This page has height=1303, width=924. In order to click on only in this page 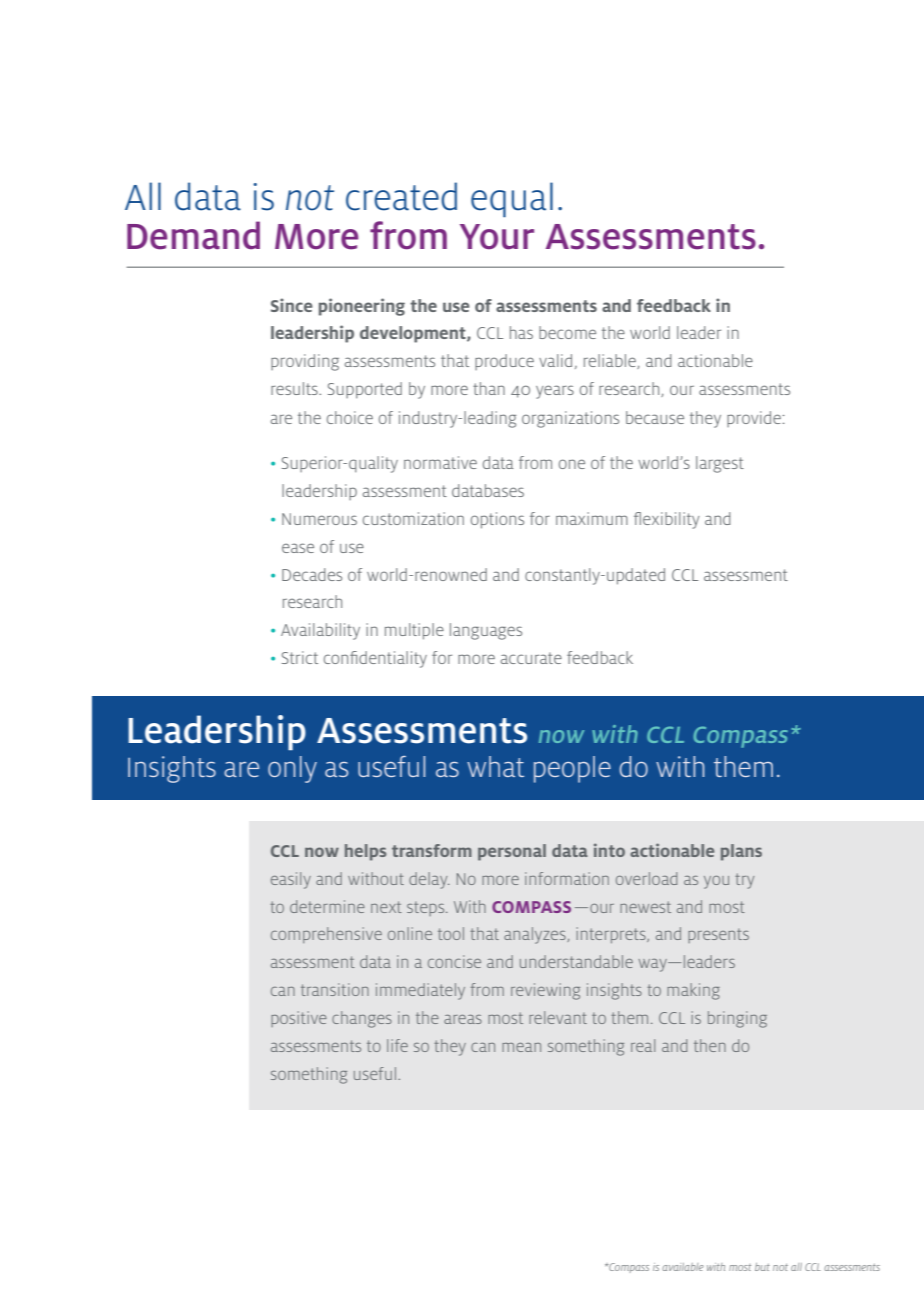, I will do `click(292, 769)`.
